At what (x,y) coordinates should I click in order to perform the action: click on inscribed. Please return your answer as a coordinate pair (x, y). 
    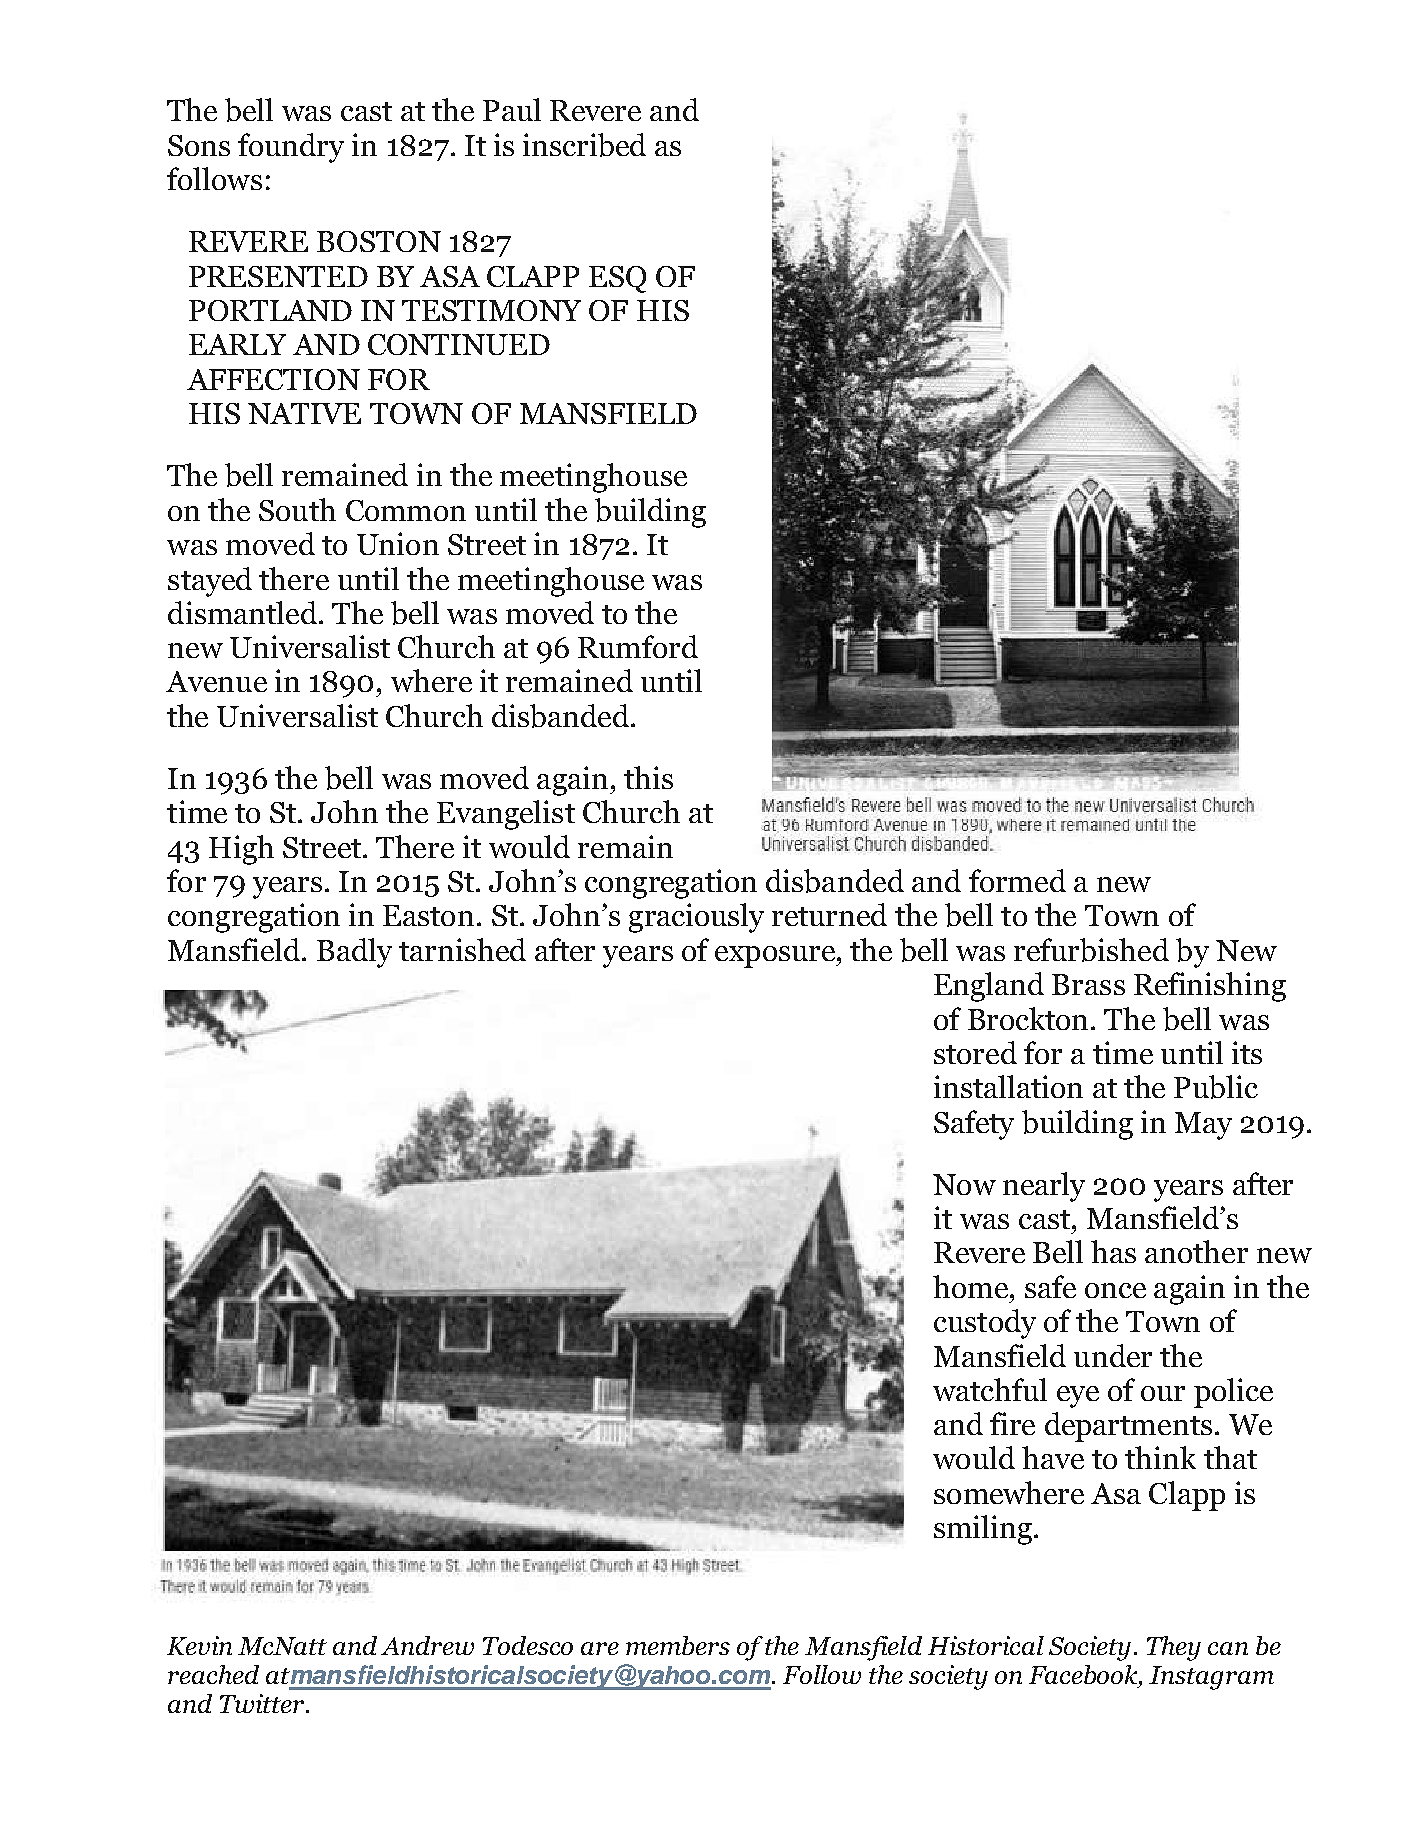
    Looking at the image, I should click on (584, 145).
